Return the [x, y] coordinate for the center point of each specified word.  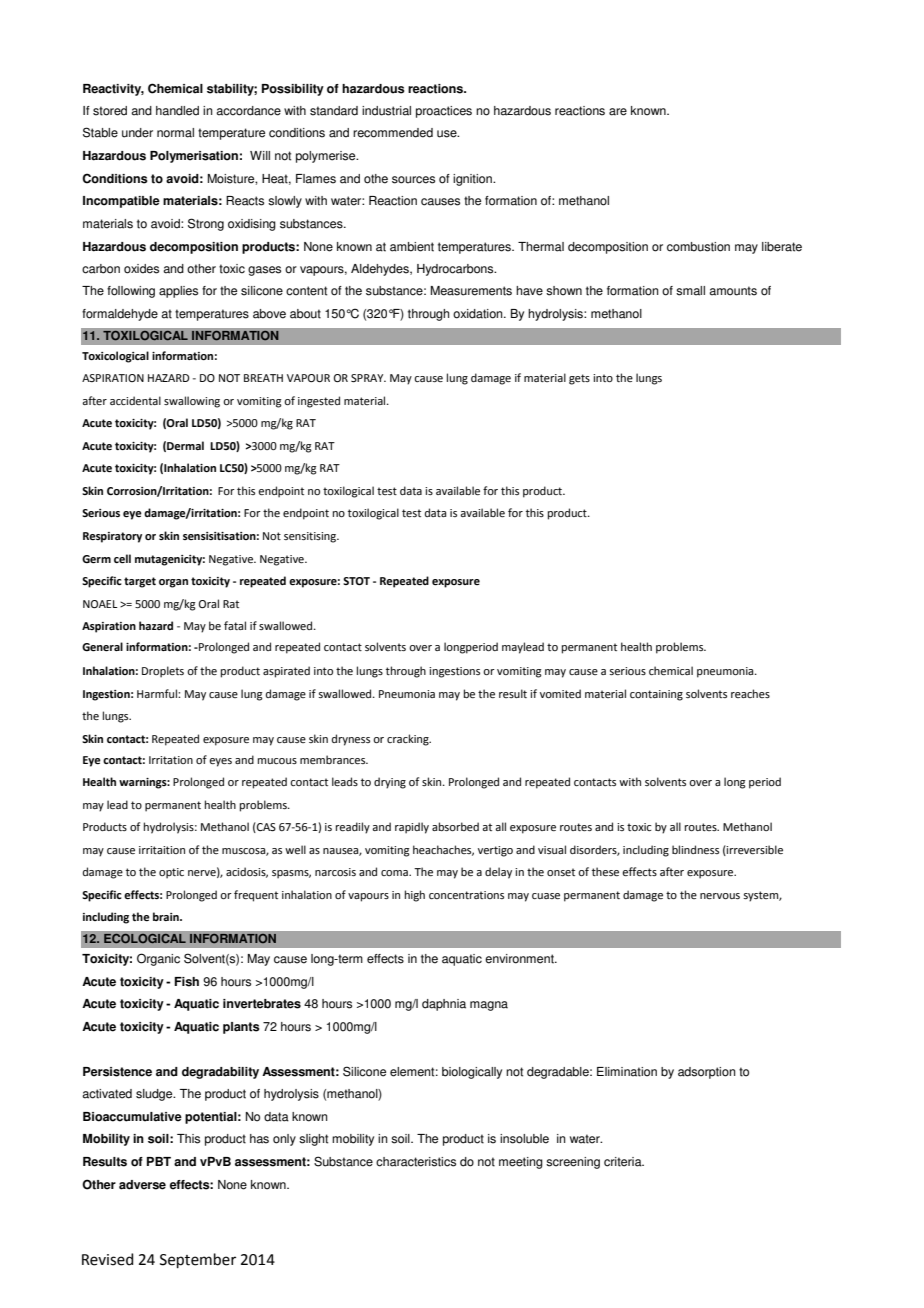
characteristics [416, 1162]
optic [171, 873]
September [198, 1260]
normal [175, 133]
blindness [695, 849]
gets [579, 379]
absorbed [455, 826]
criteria [624, 1162]
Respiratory [112, 537]
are [618, 112]
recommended [393, 133]
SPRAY [368, 378]
